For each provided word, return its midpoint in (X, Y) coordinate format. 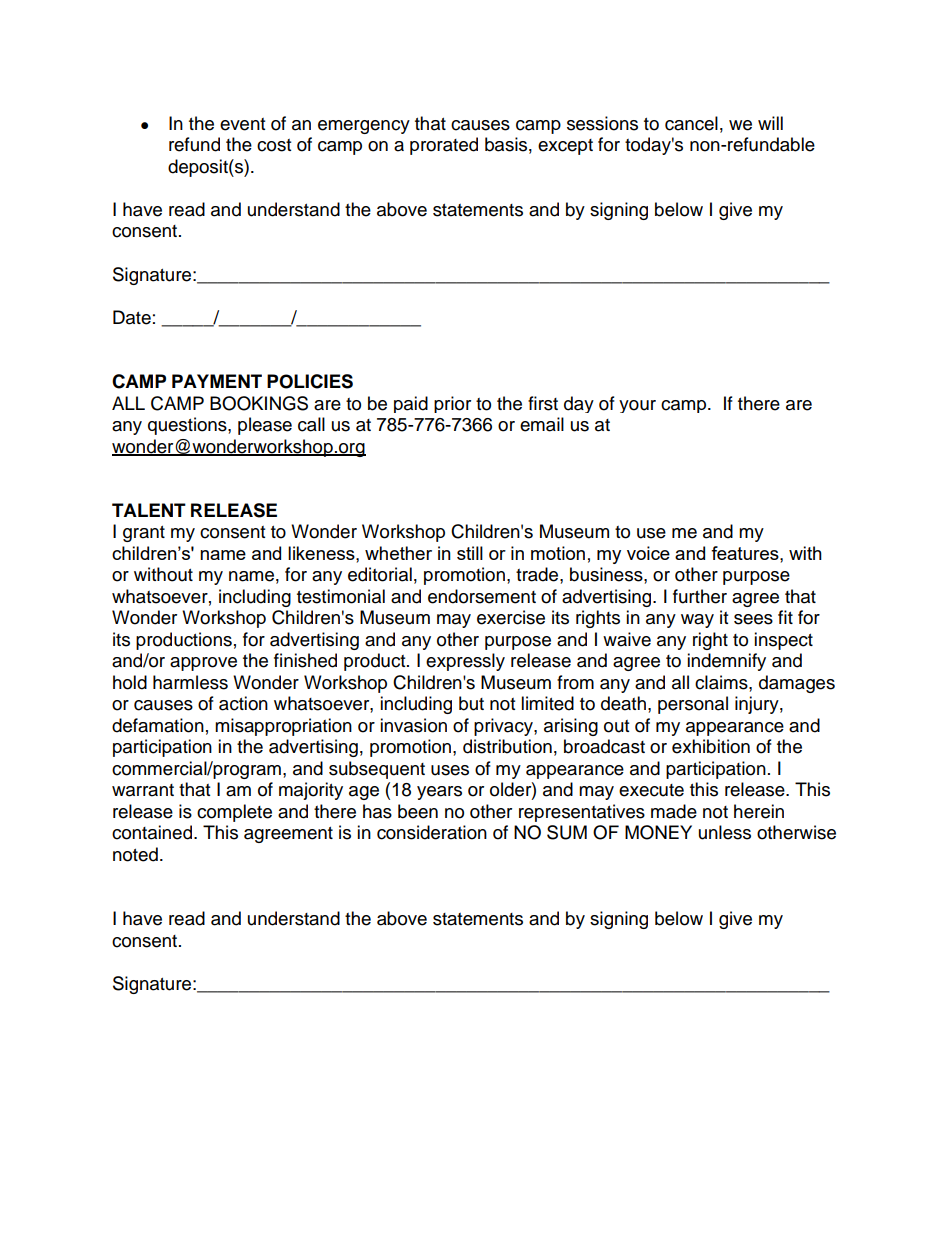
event (242, 124)
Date (132, 317)
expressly (465, 662)
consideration (432, 832)
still (470, 553)
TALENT (149, 510)
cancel (691, 123)
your (637, 406)
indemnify (726, 662)
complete (234, 813)
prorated (444, 146)
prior (452, 404)
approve (203, 664)
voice (648, 553)
